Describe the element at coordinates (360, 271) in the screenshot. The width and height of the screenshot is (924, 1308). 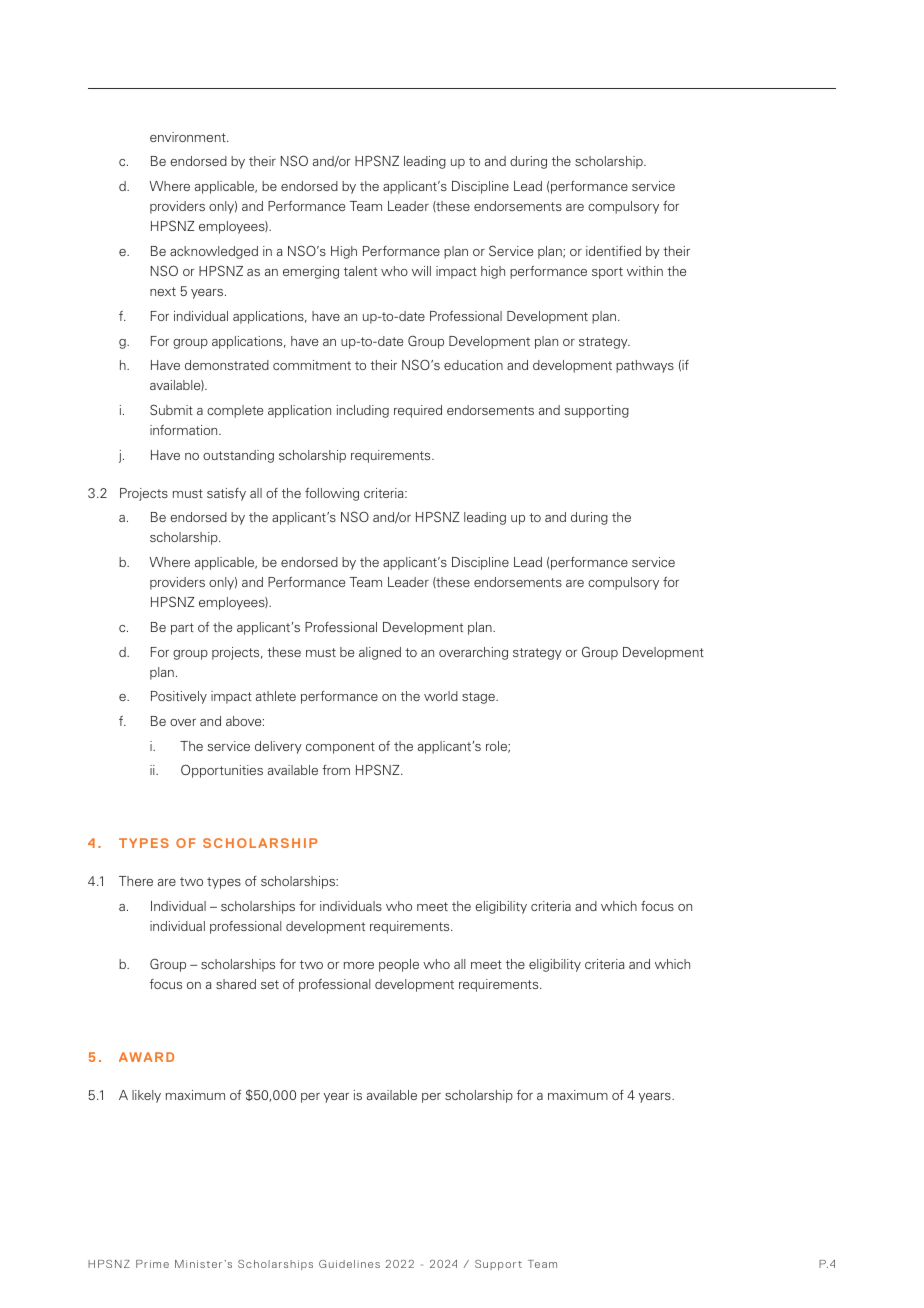
I see `talent` at that location.
